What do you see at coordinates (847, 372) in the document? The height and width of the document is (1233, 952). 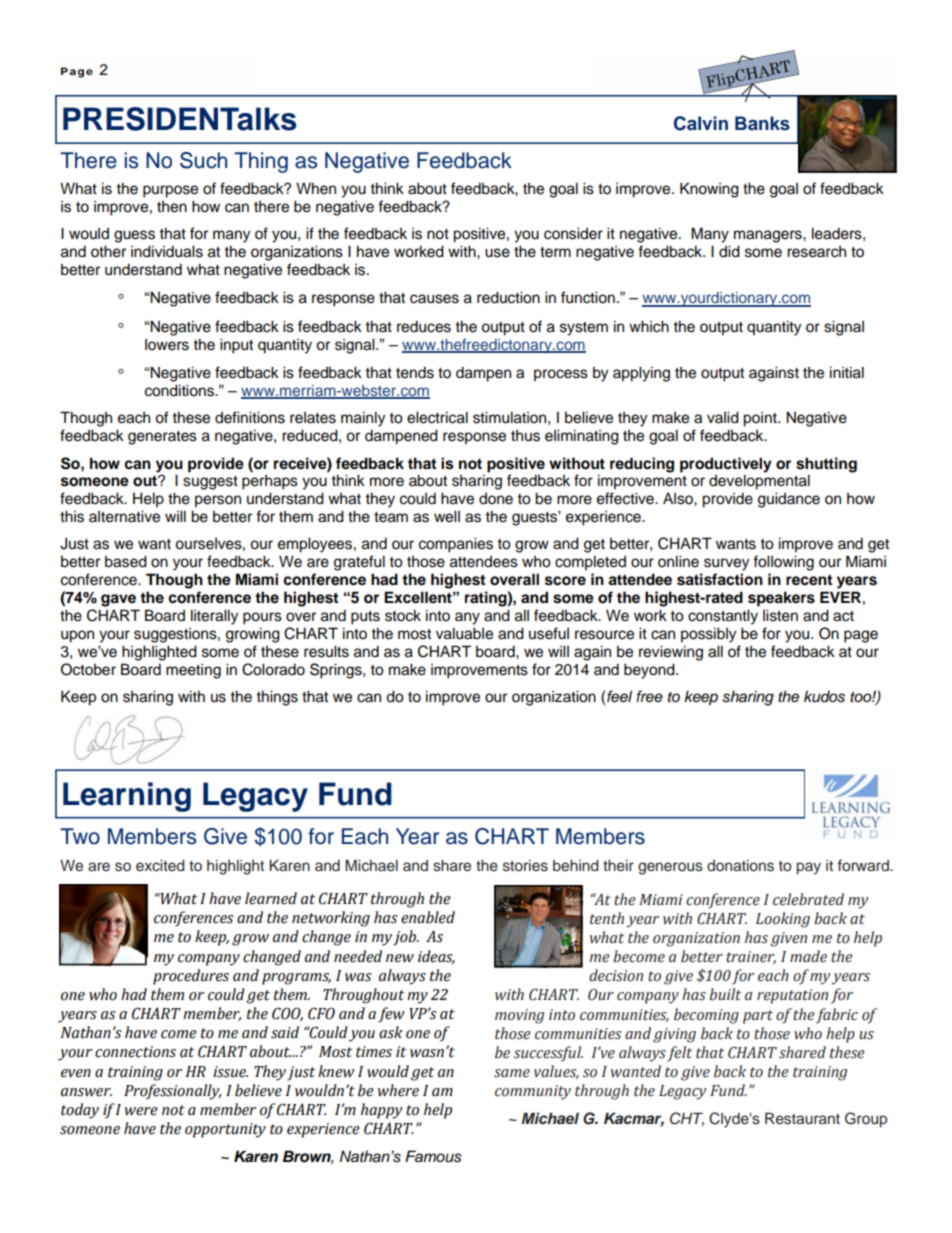 I see `initial` at bounding box center [847, 372].
